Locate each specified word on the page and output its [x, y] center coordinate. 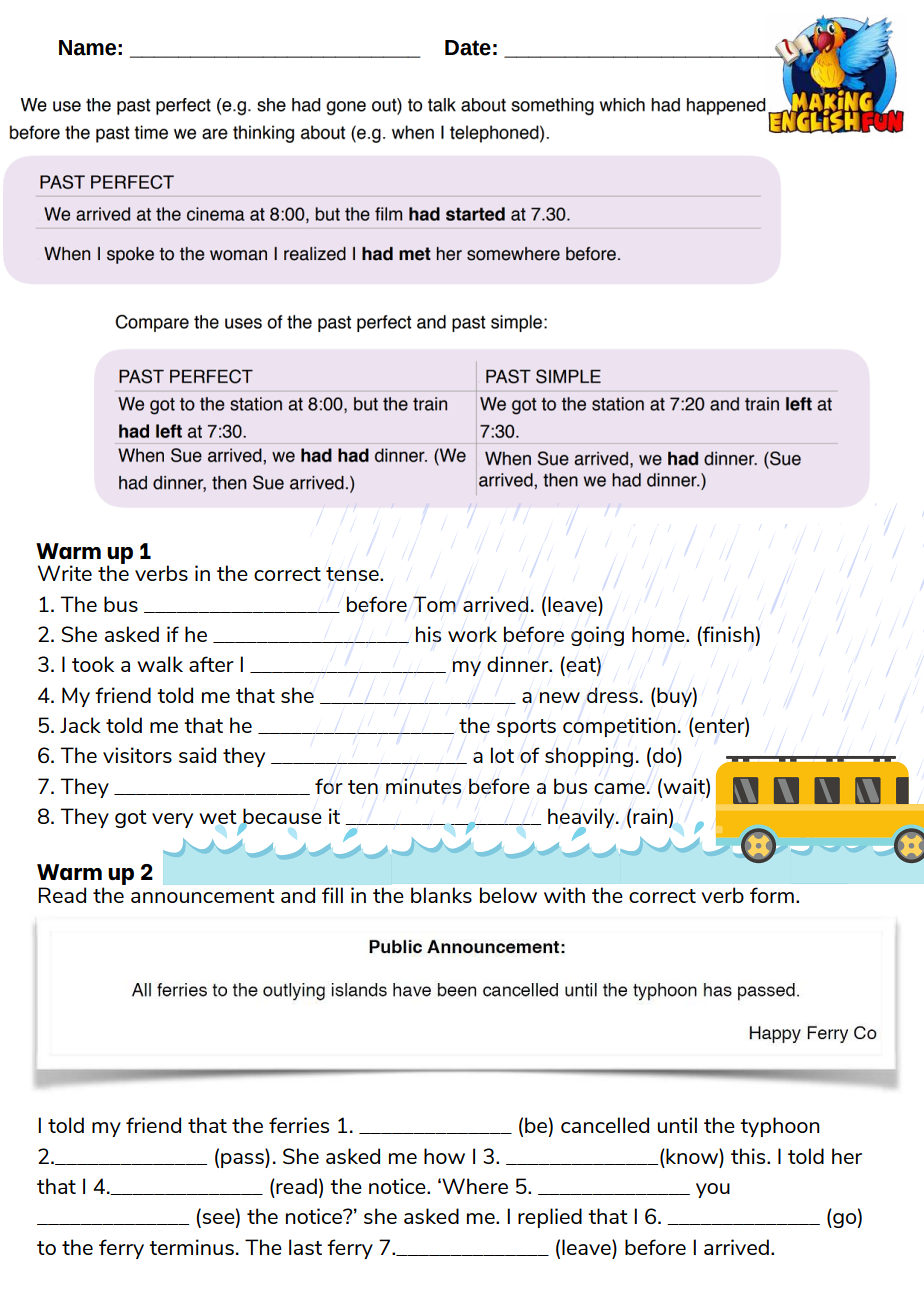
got [131, 819]
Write [65, 573]
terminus [191, 1247]
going [597, 636]
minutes [423, 786]
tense [353, 574]
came [619, 788]
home [659, 634]
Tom [434, 604]
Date [468, 48]
